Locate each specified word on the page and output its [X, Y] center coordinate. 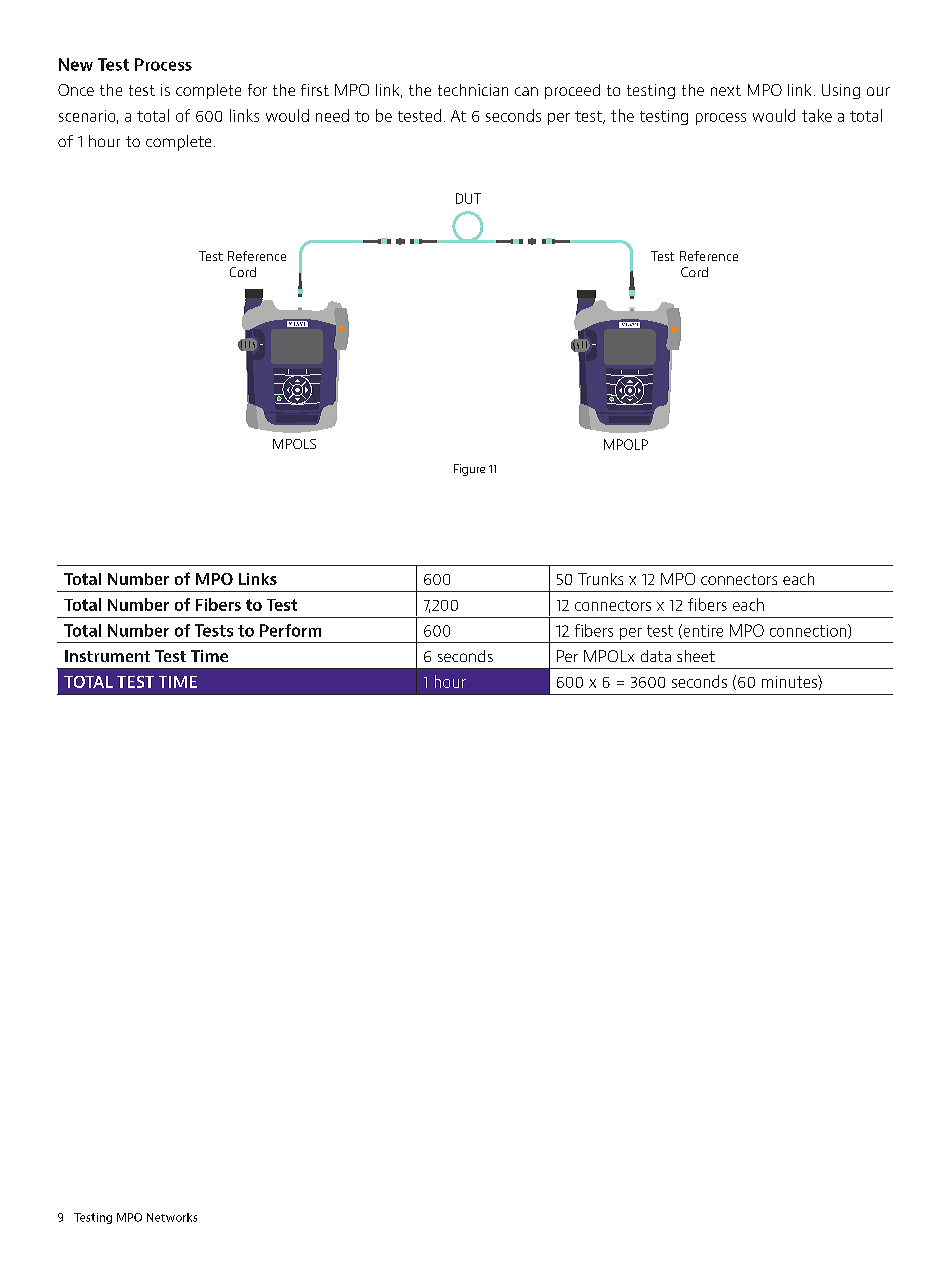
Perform [290, 630]
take [817, 115]
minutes [790, 681]
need [332, 115]
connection [809, 631]
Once [76, 90]
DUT [468, 198]
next [726, 90]
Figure [469, 470]
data [656, 656]
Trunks [600, 579]
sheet [696, 656]
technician [473, 90]
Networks [172, 1217]
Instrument [107, 656]
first [315, 90]
